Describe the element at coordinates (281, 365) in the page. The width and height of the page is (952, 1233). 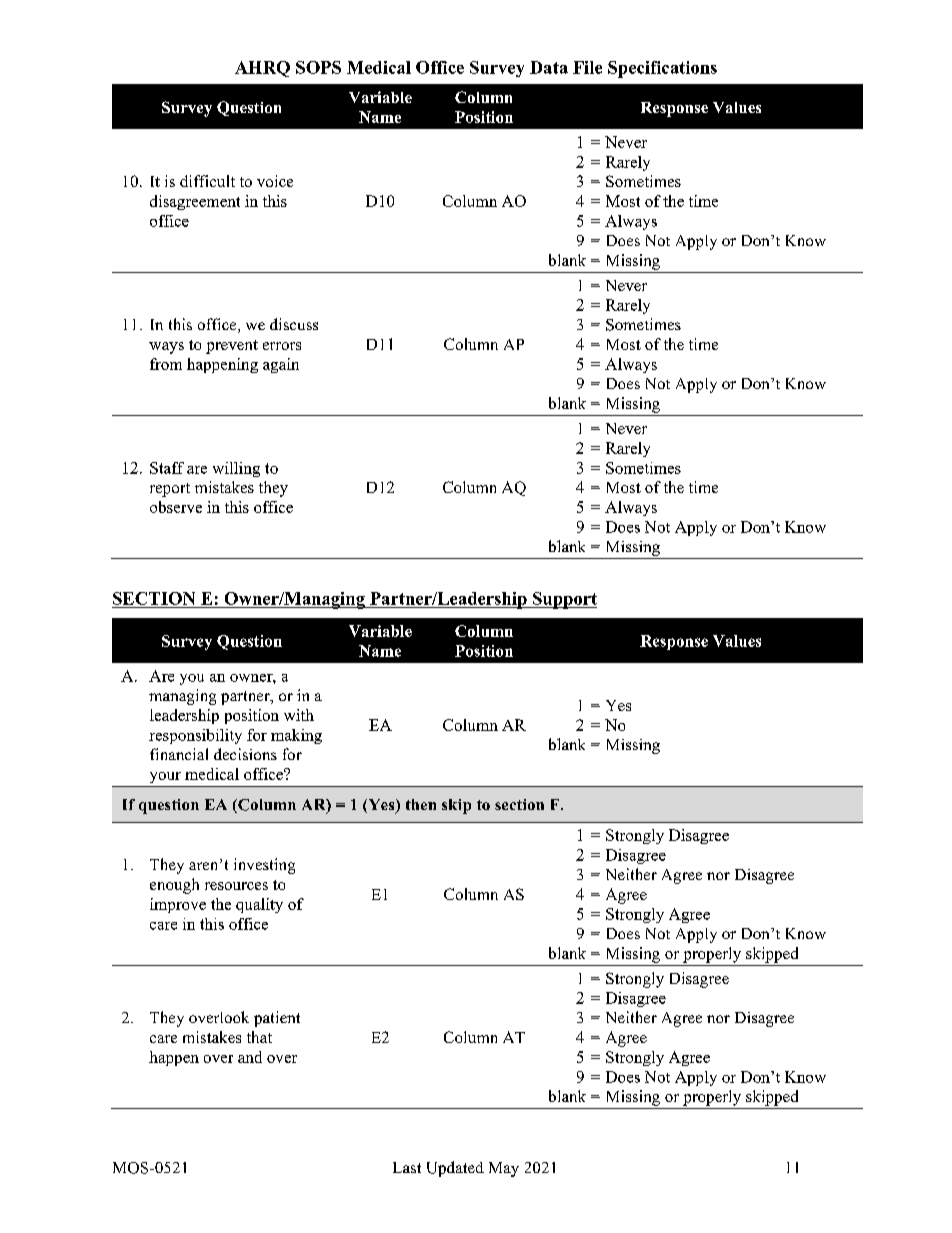
I see `again` at that location.
